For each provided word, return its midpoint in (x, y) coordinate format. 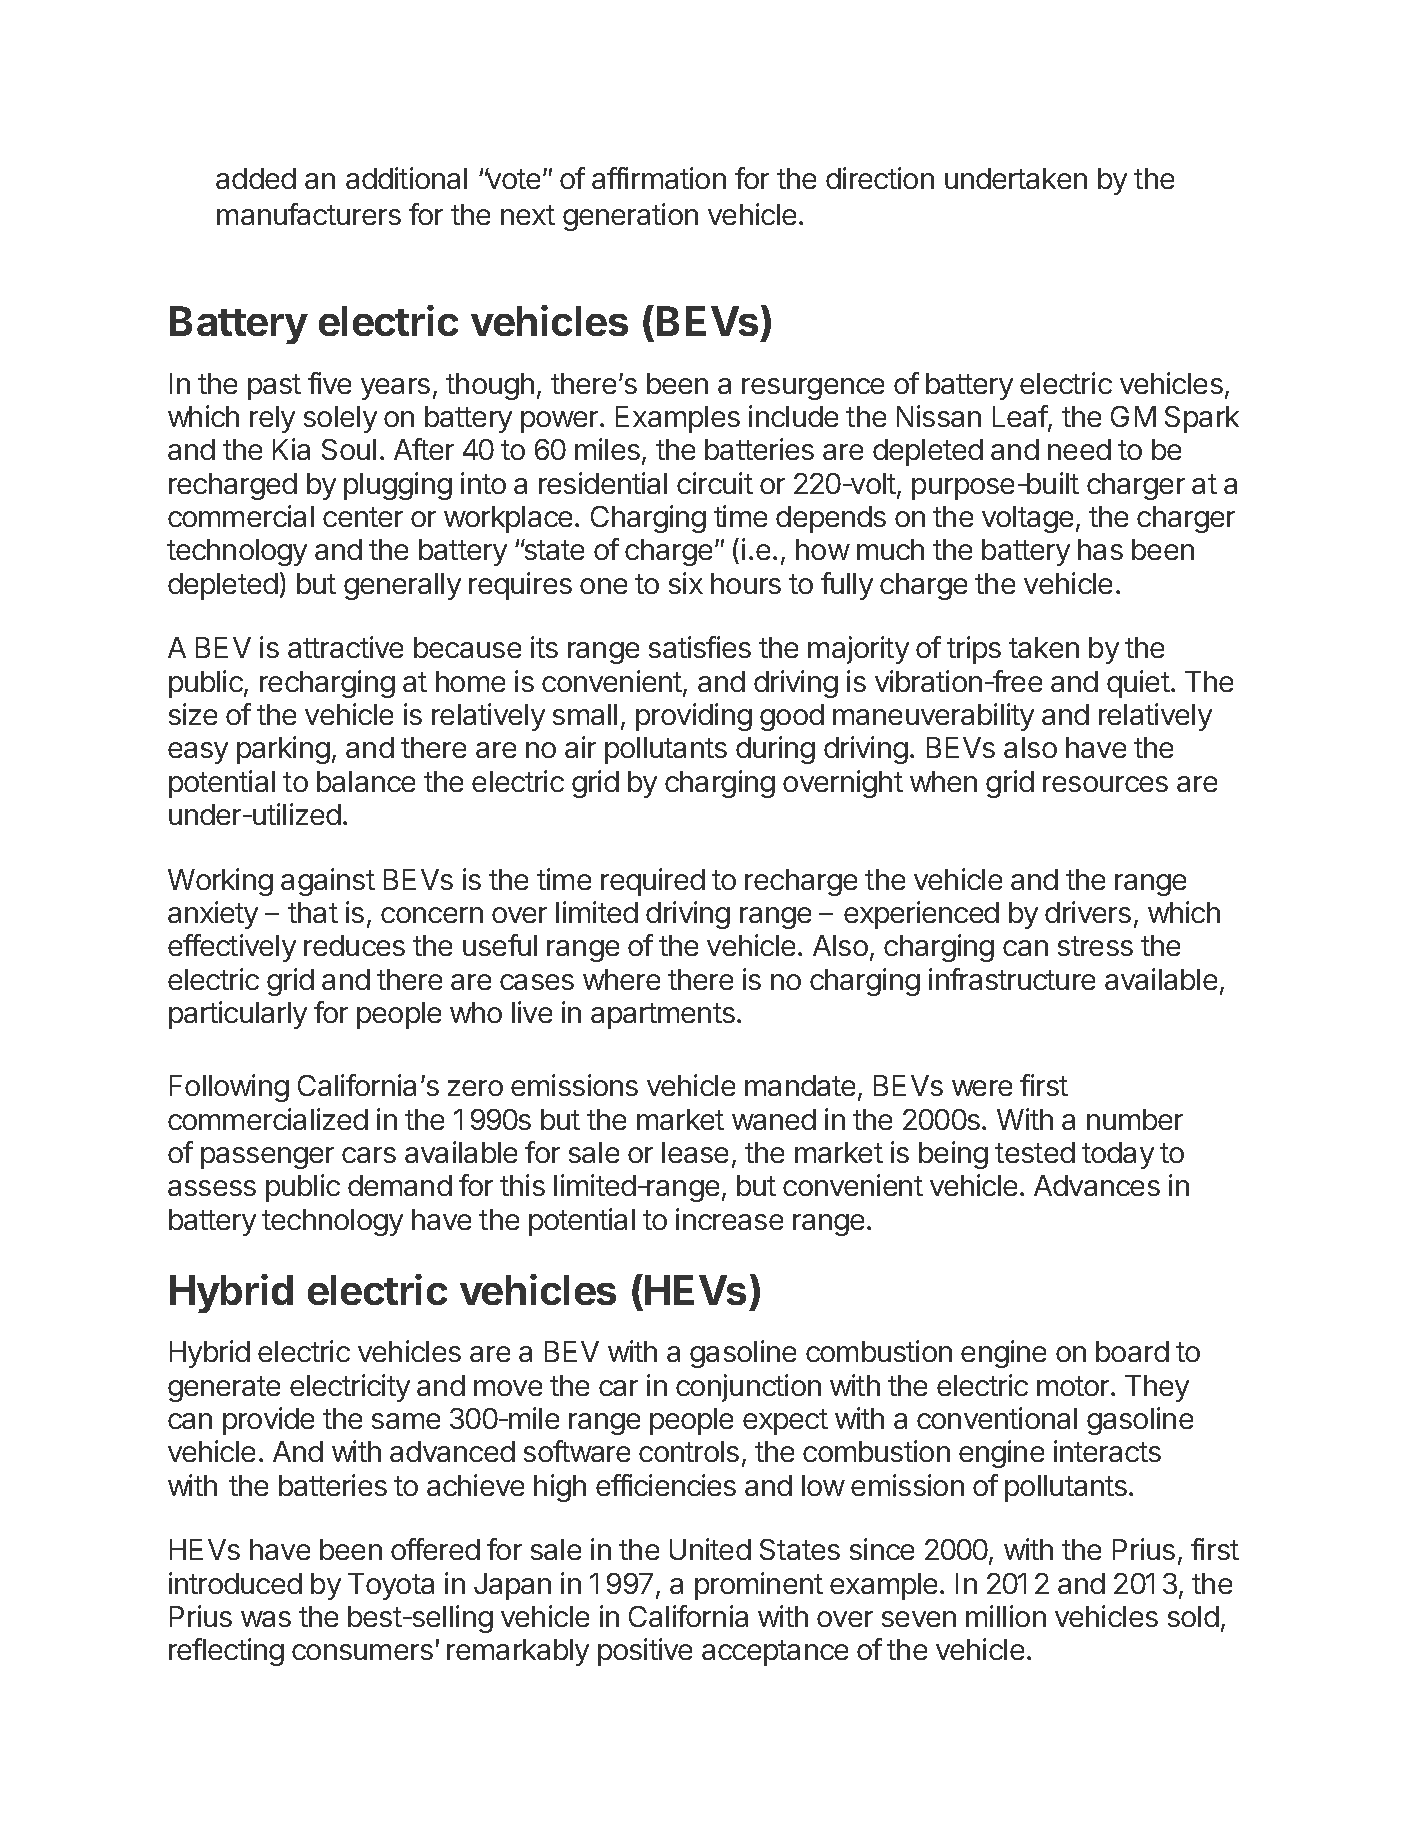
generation (630, 217)
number (1135, 1119)
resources (1105, 784)
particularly (238, 1015)
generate (224, 1389)
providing (694, 717)
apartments (663, 1016)
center (363, 517)
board (1132, 1351)
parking (283, 750)
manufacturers (309, 214)
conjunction (748, 1388)
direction (880, 178)
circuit (715, 483)
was (266, 1619)
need (1079, 449)
